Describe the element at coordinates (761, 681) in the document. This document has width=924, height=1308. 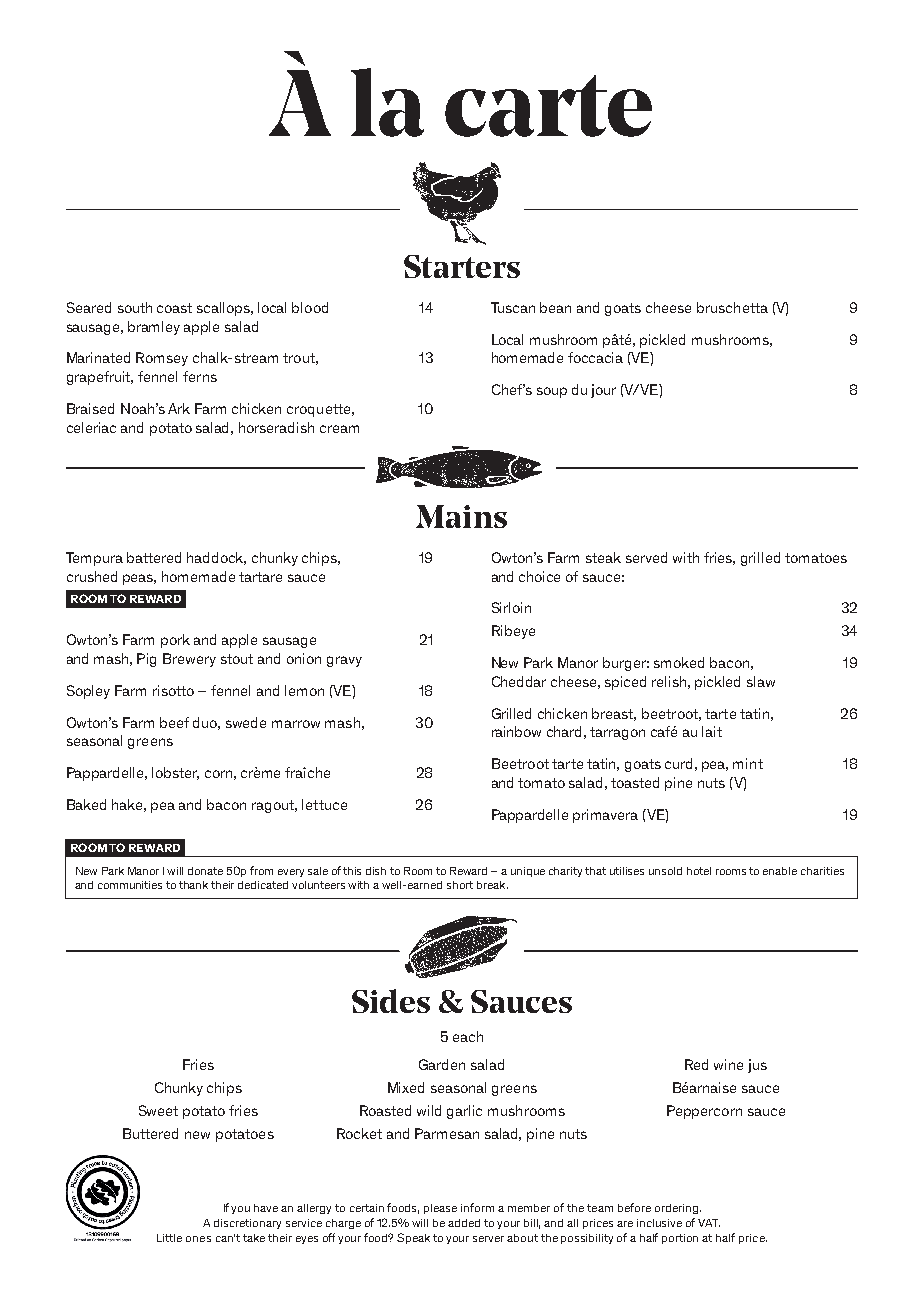
I see `slaw` at that location.
